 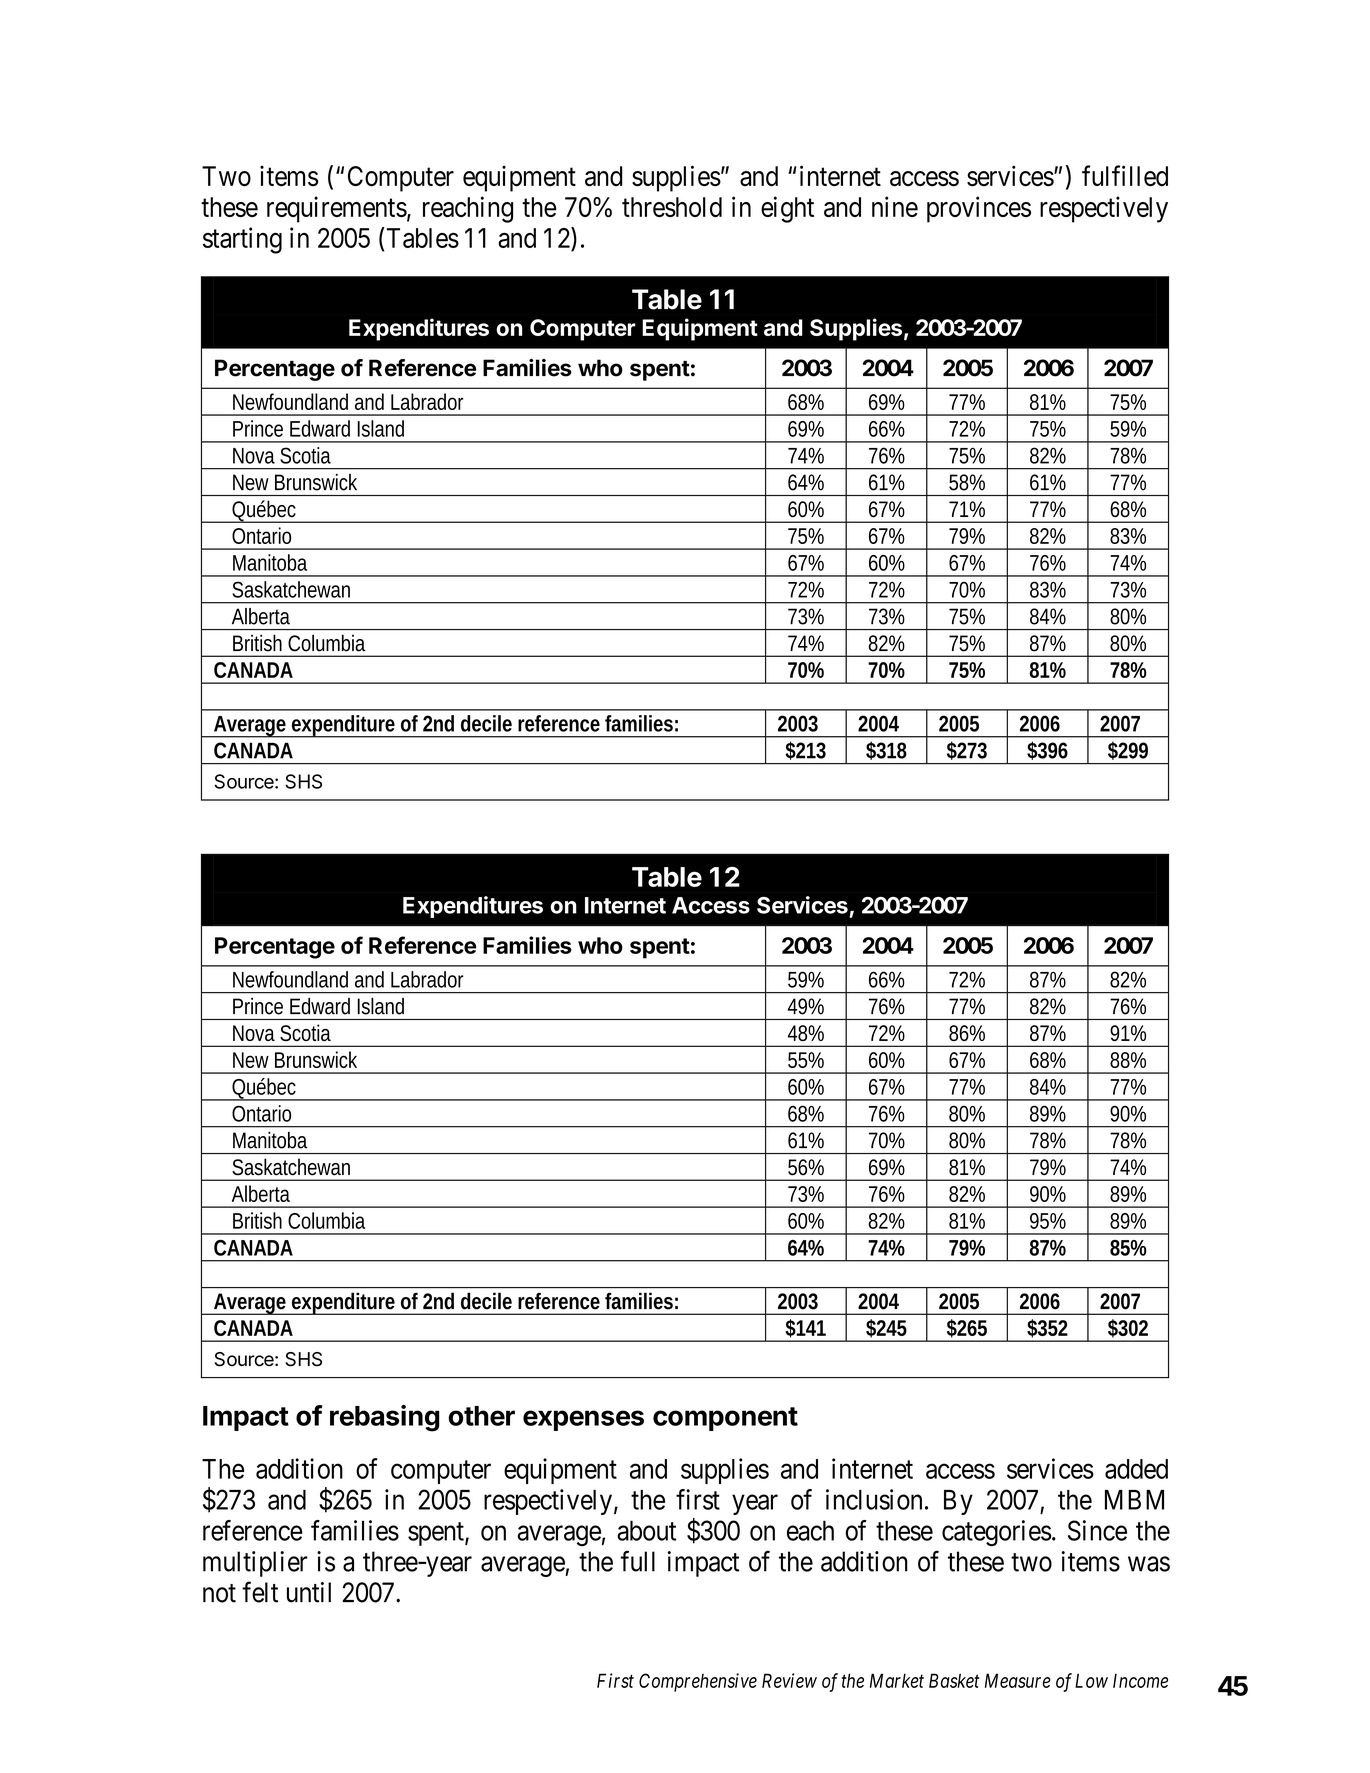 I want to click on until, so click(x=309, y=1592).
